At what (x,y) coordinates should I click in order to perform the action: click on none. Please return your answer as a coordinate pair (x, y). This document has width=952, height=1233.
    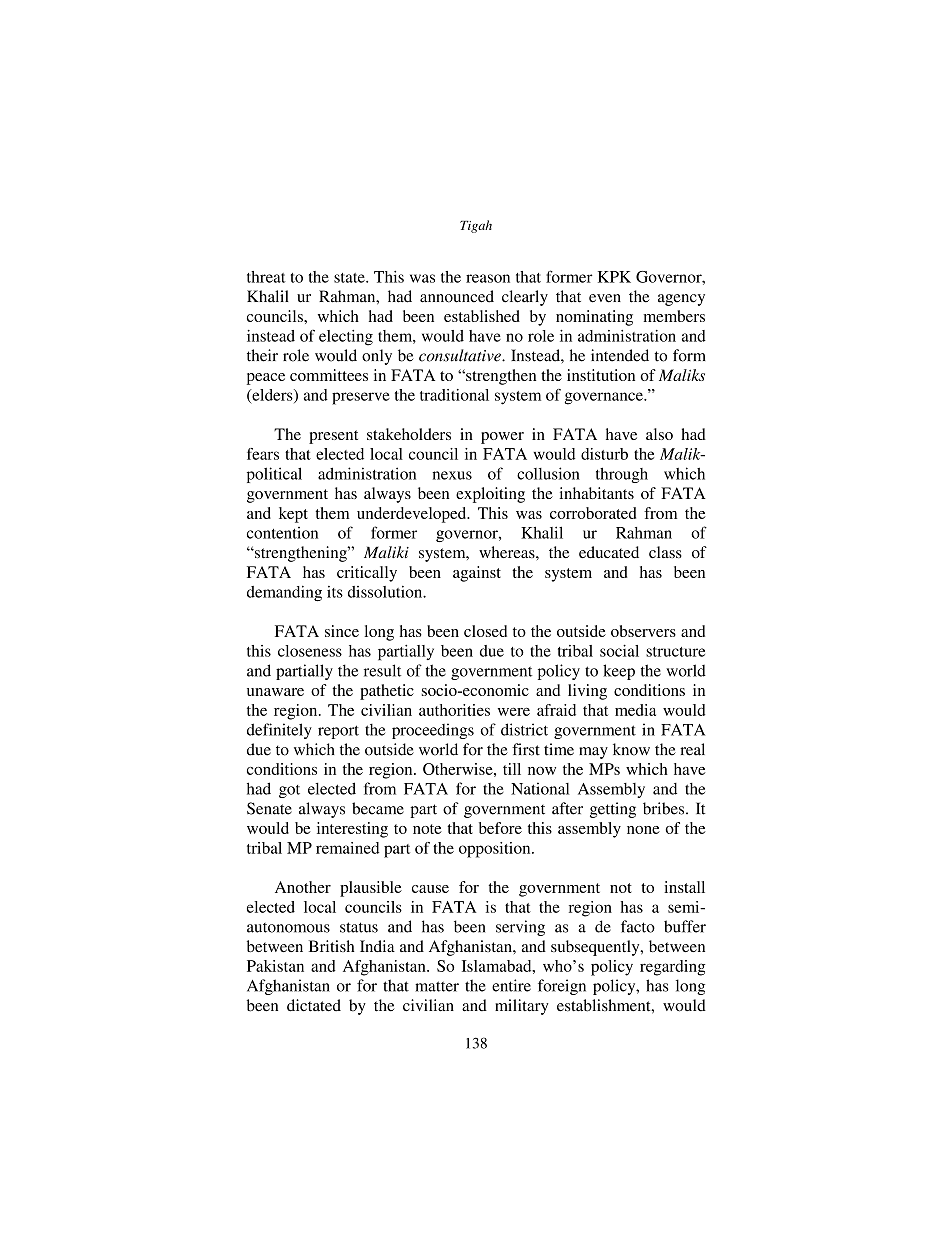
    Looking at the image, I should click on (643, 830).
